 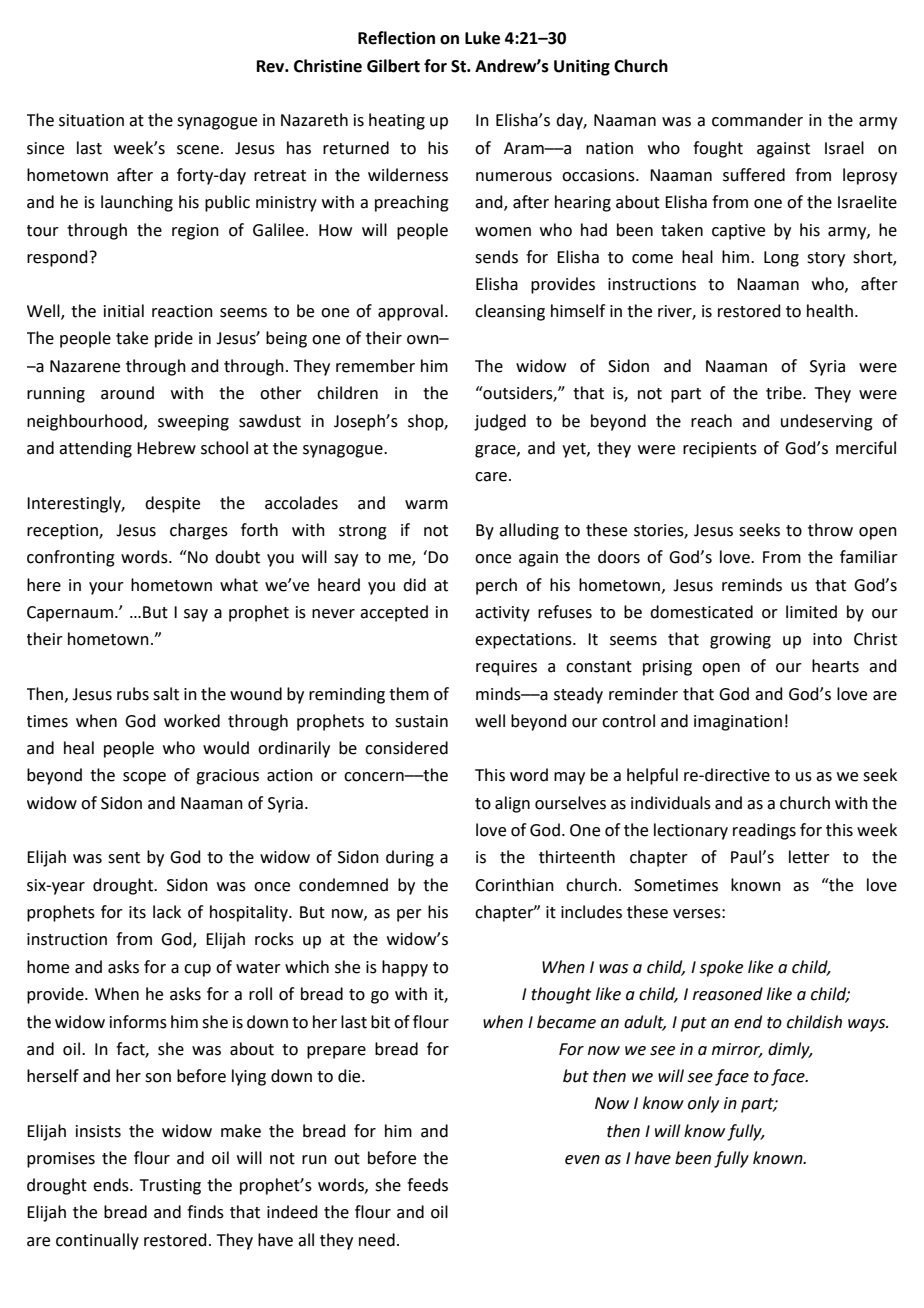 I want to click on throw, so click(x=830, y=530).
